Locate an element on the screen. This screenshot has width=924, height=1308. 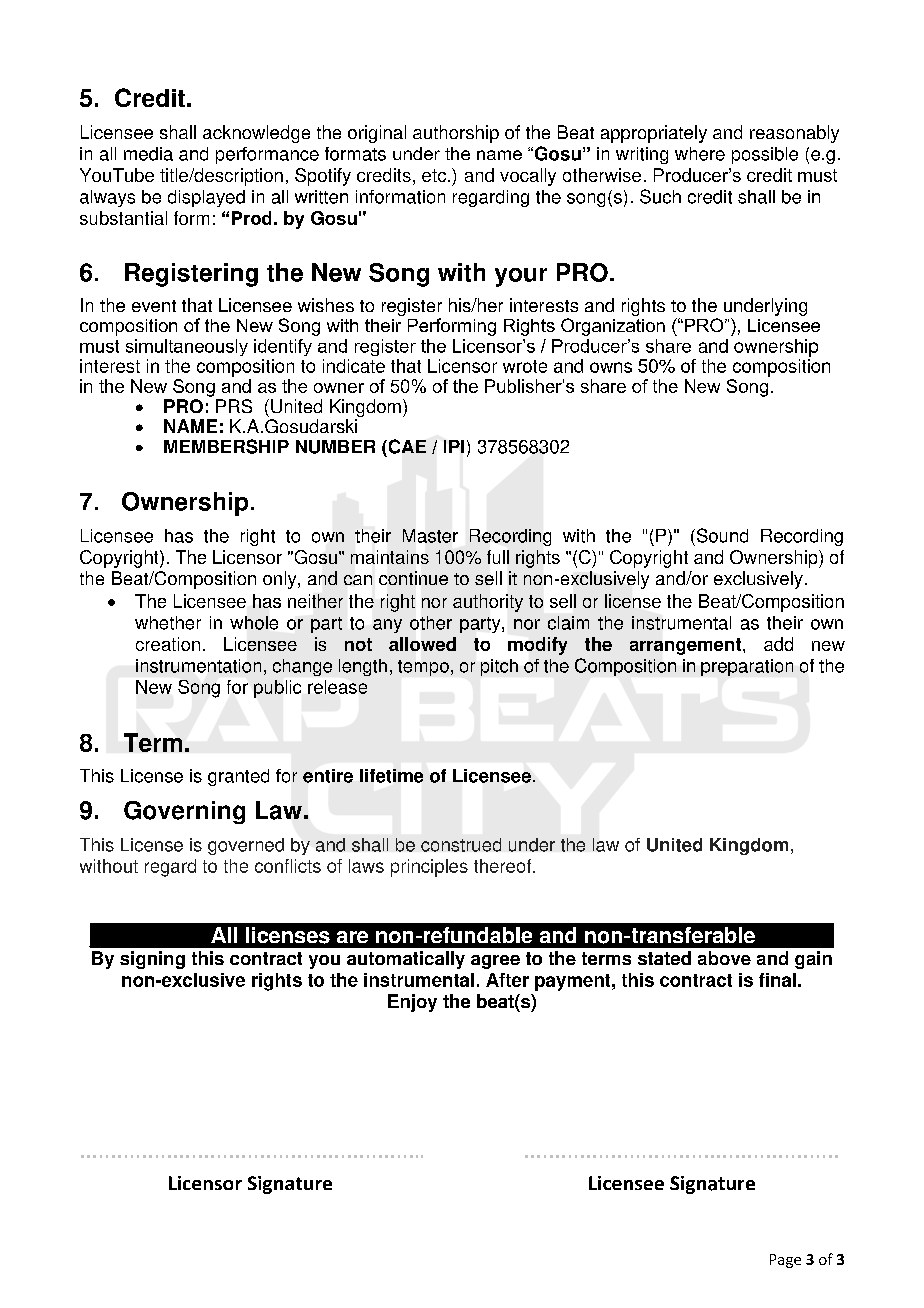
Page is located at coordinates (785, 1261).
